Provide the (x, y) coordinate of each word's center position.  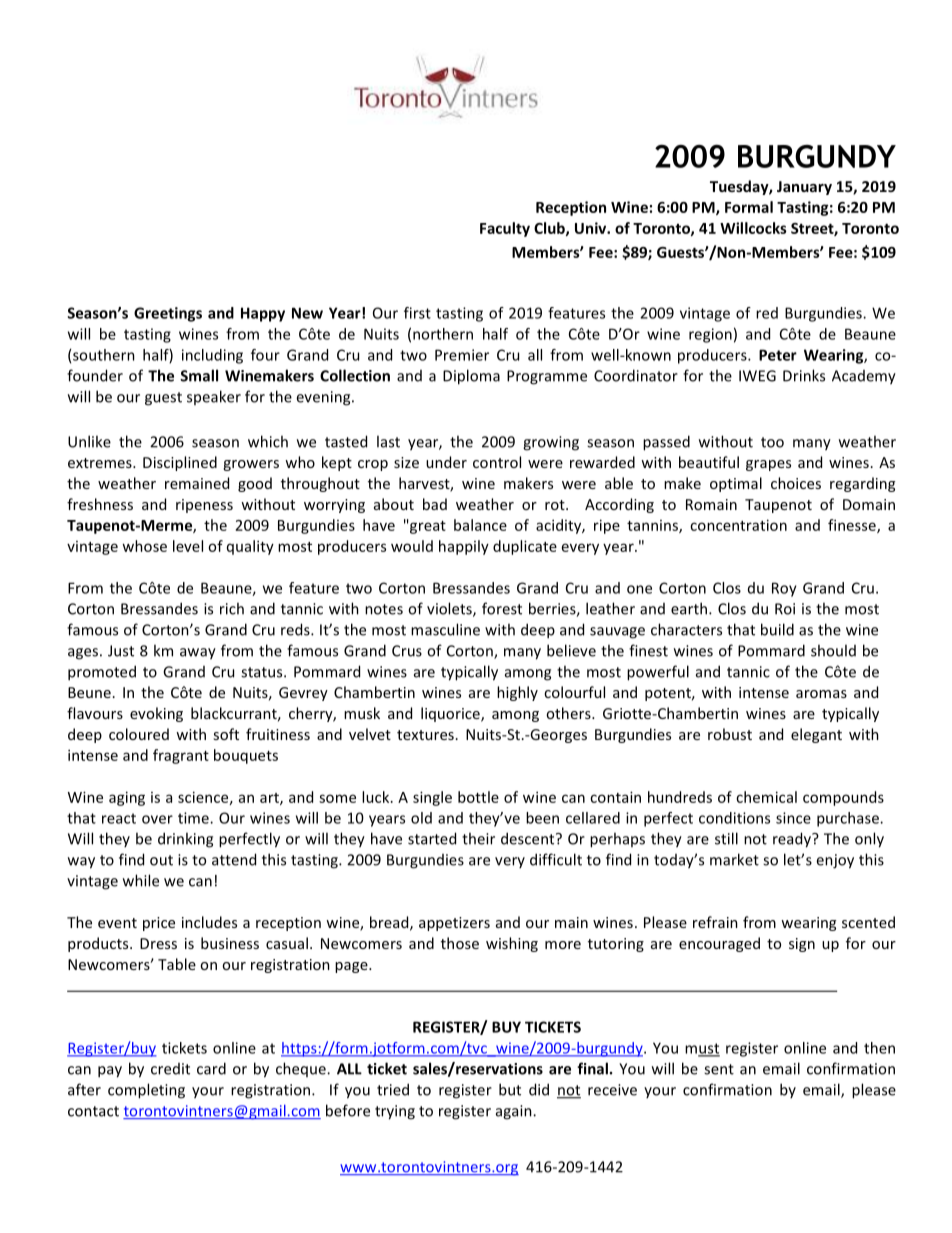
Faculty (505, 229)
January (804, 188)
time (194, 818)
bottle (478, 797)
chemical (766, 797)
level (188, 546)
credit (170, 1069)
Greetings (168, 314)
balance (480, 525)
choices (796, 483)
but (510, 1089)
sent (719, 1069)
